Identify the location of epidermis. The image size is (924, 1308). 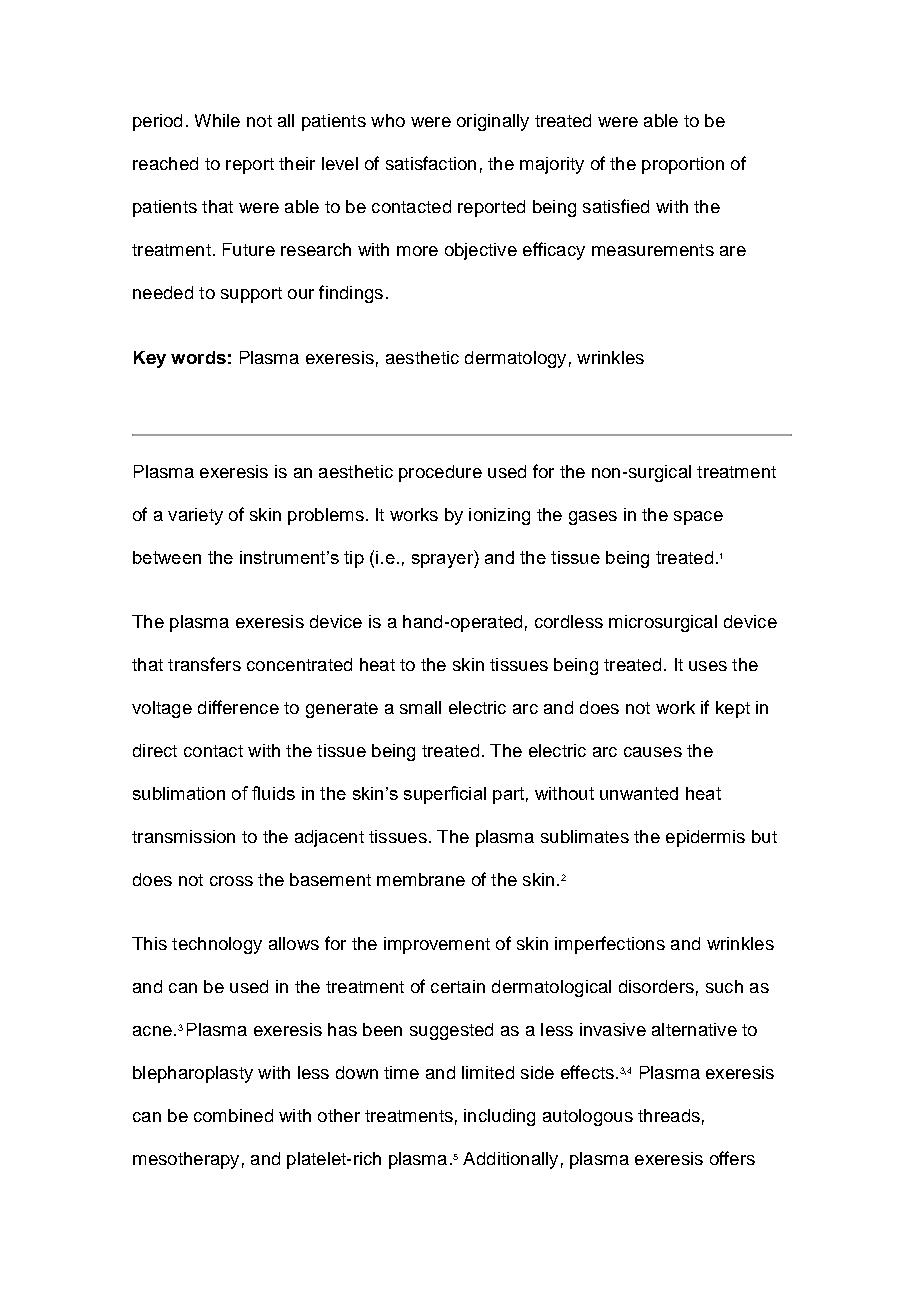
(705, 838).
